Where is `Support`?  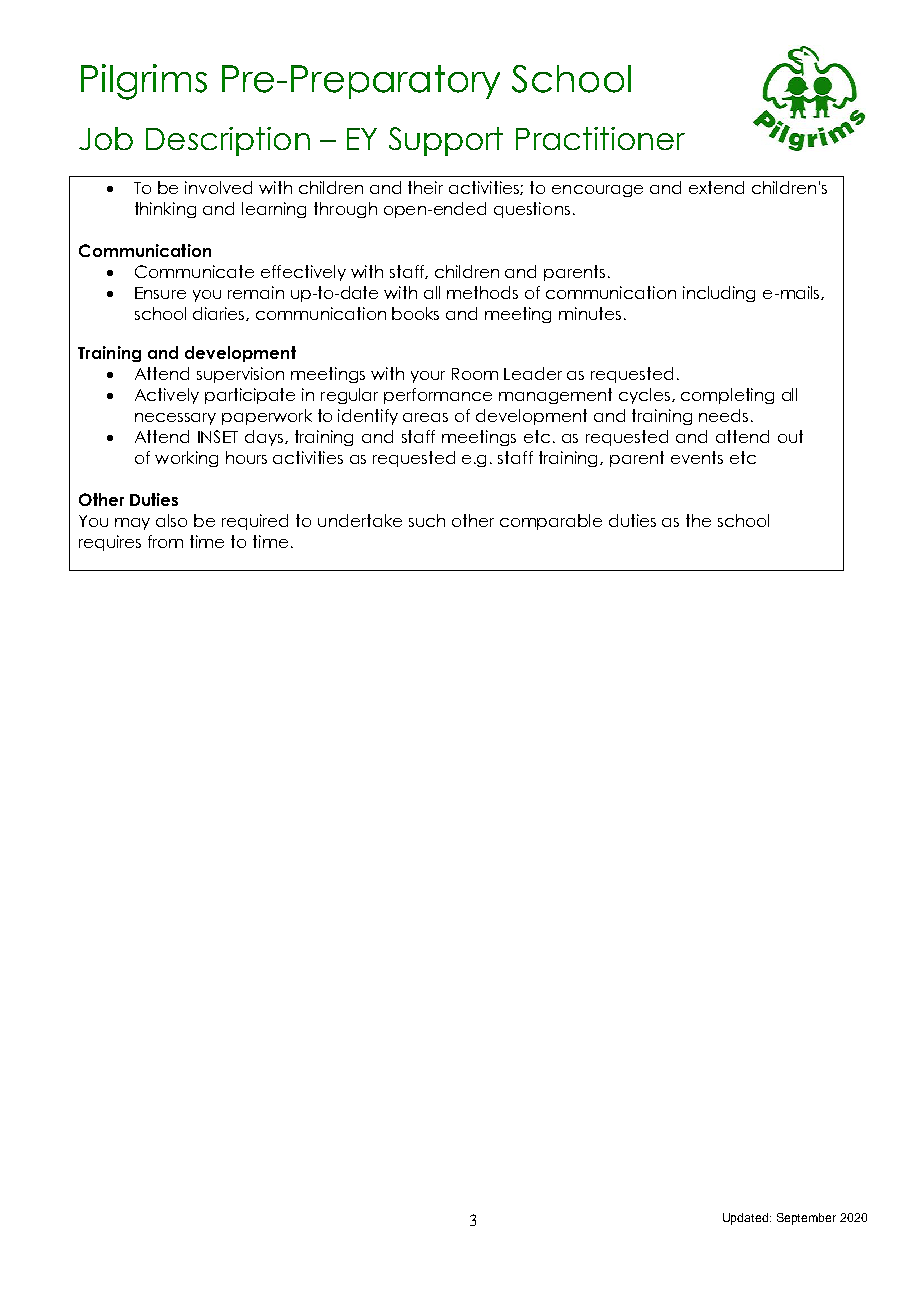
Support is located at coordinates (446, 141).
